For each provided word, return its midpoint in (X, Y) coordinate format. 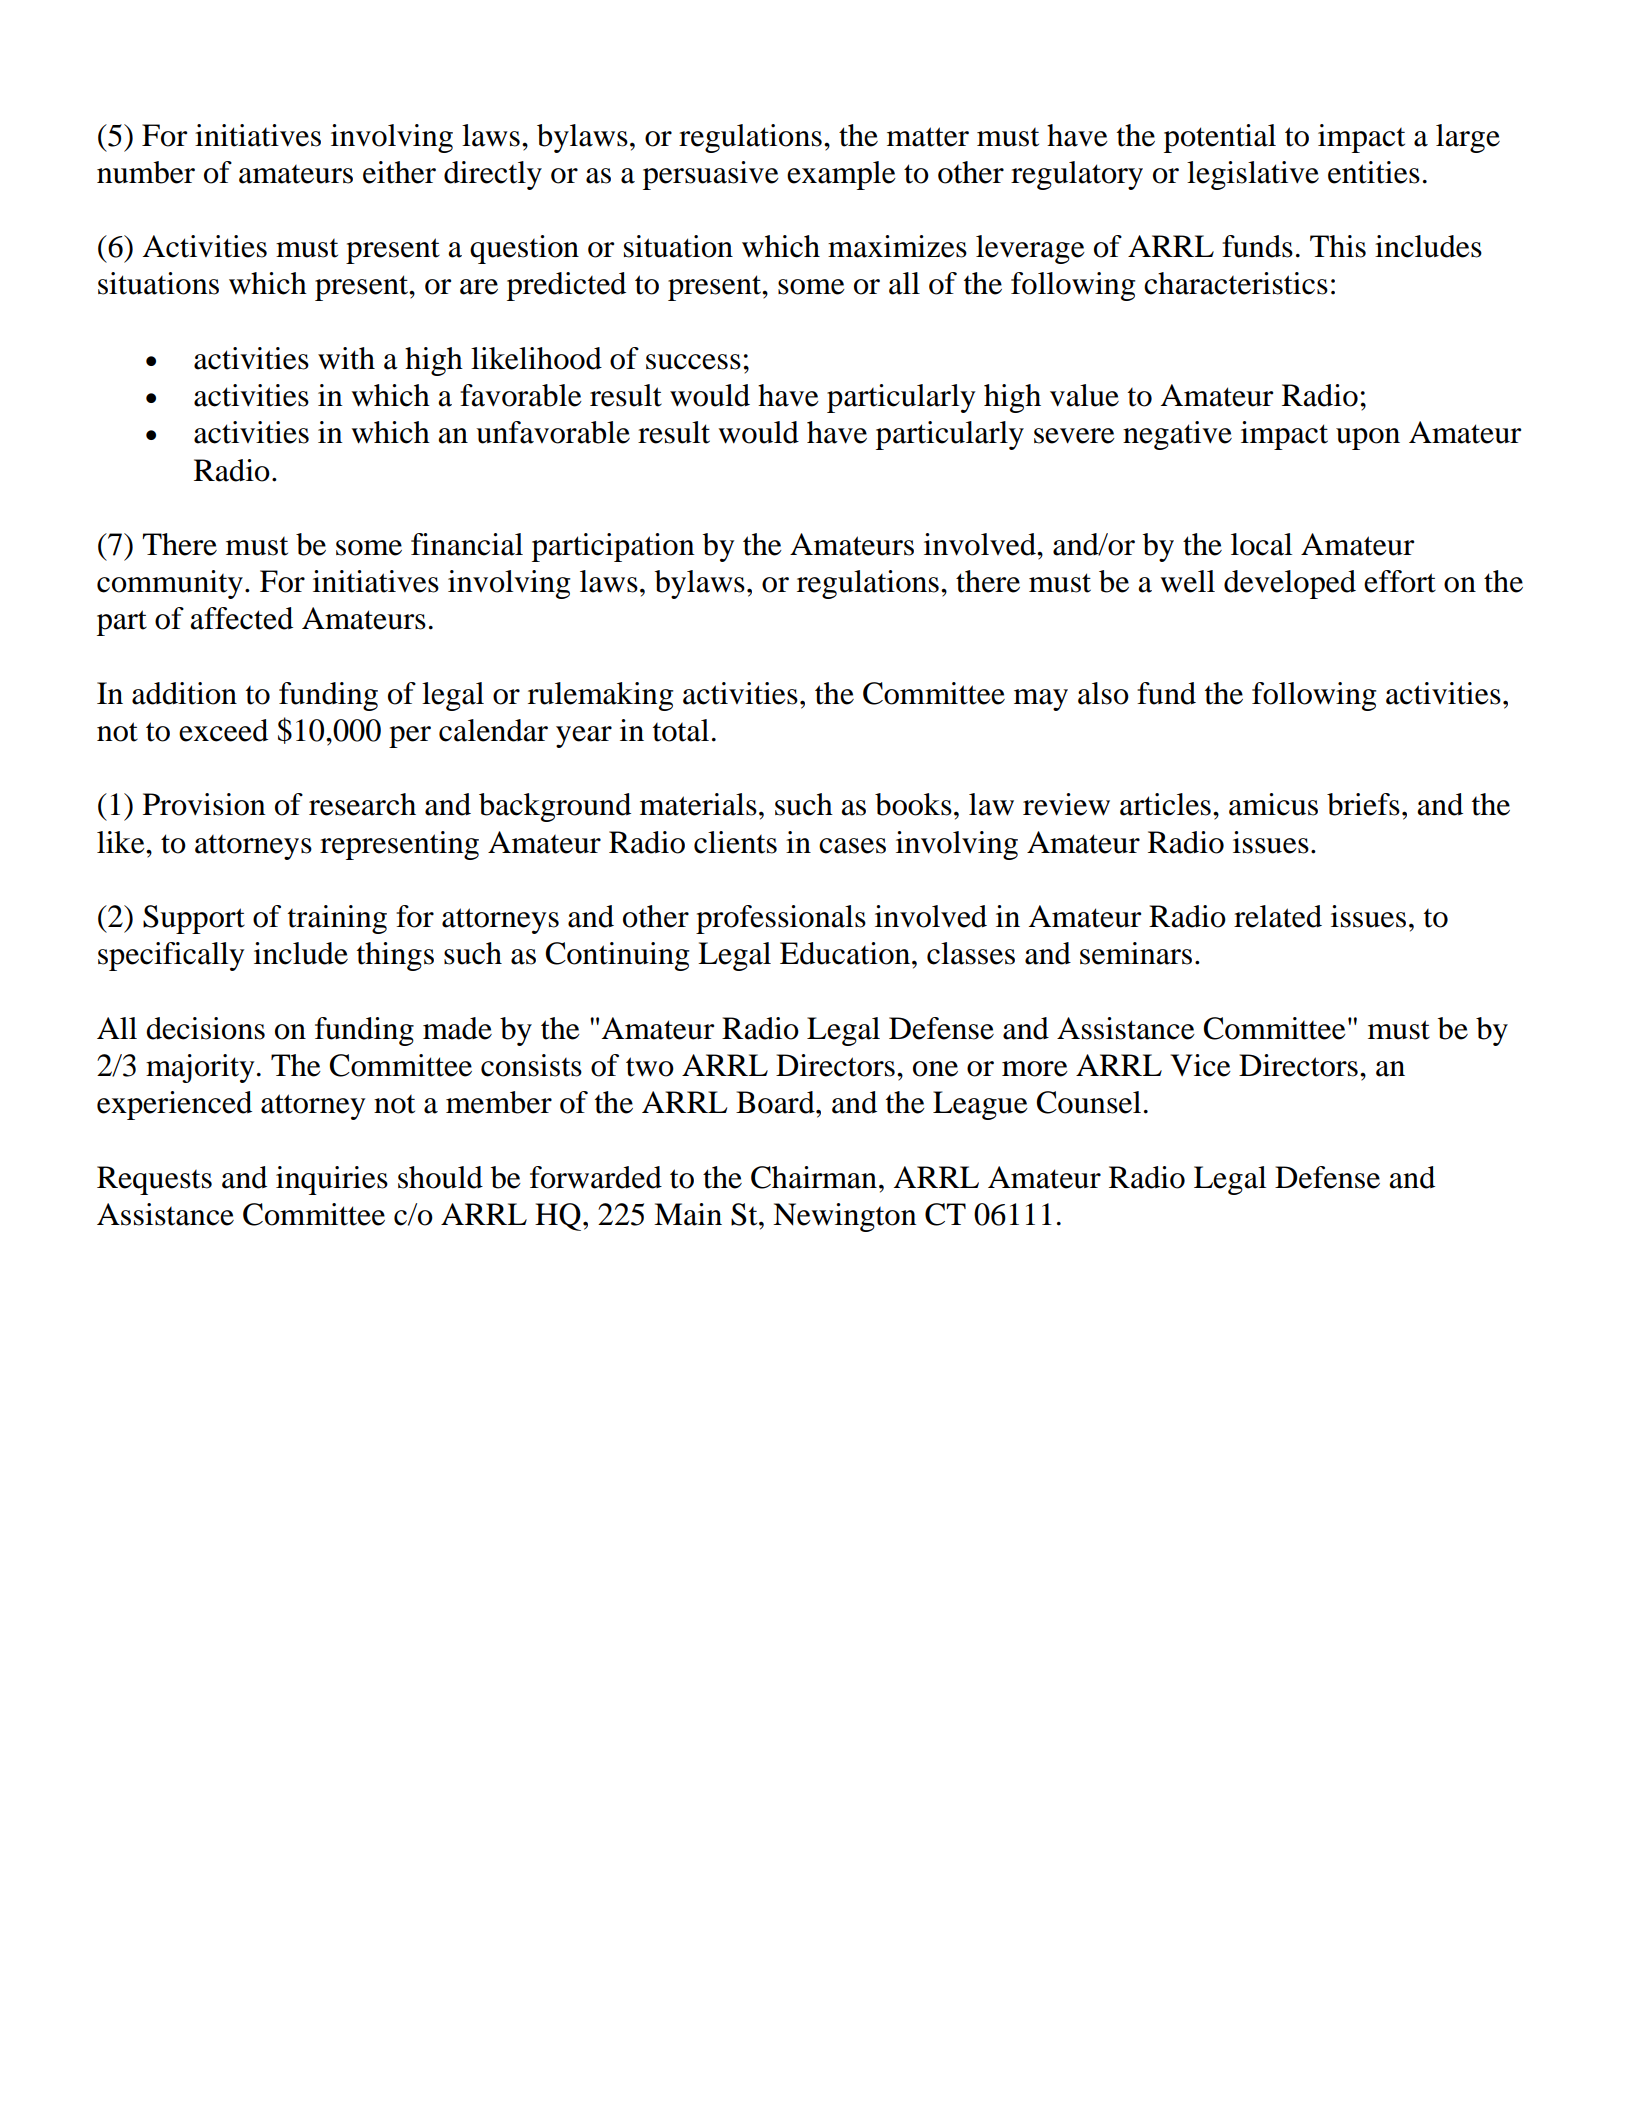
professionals (781, 919)
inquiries (332, 1180)
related (1278, 916)
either (399, 172)
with (346, 358)
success (693, 362)
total (681, 730)
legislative (1253, 175)
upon (1368, 439)
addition (184, 693)
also (1103, 693)
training (337, 919)
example (841, 175)
